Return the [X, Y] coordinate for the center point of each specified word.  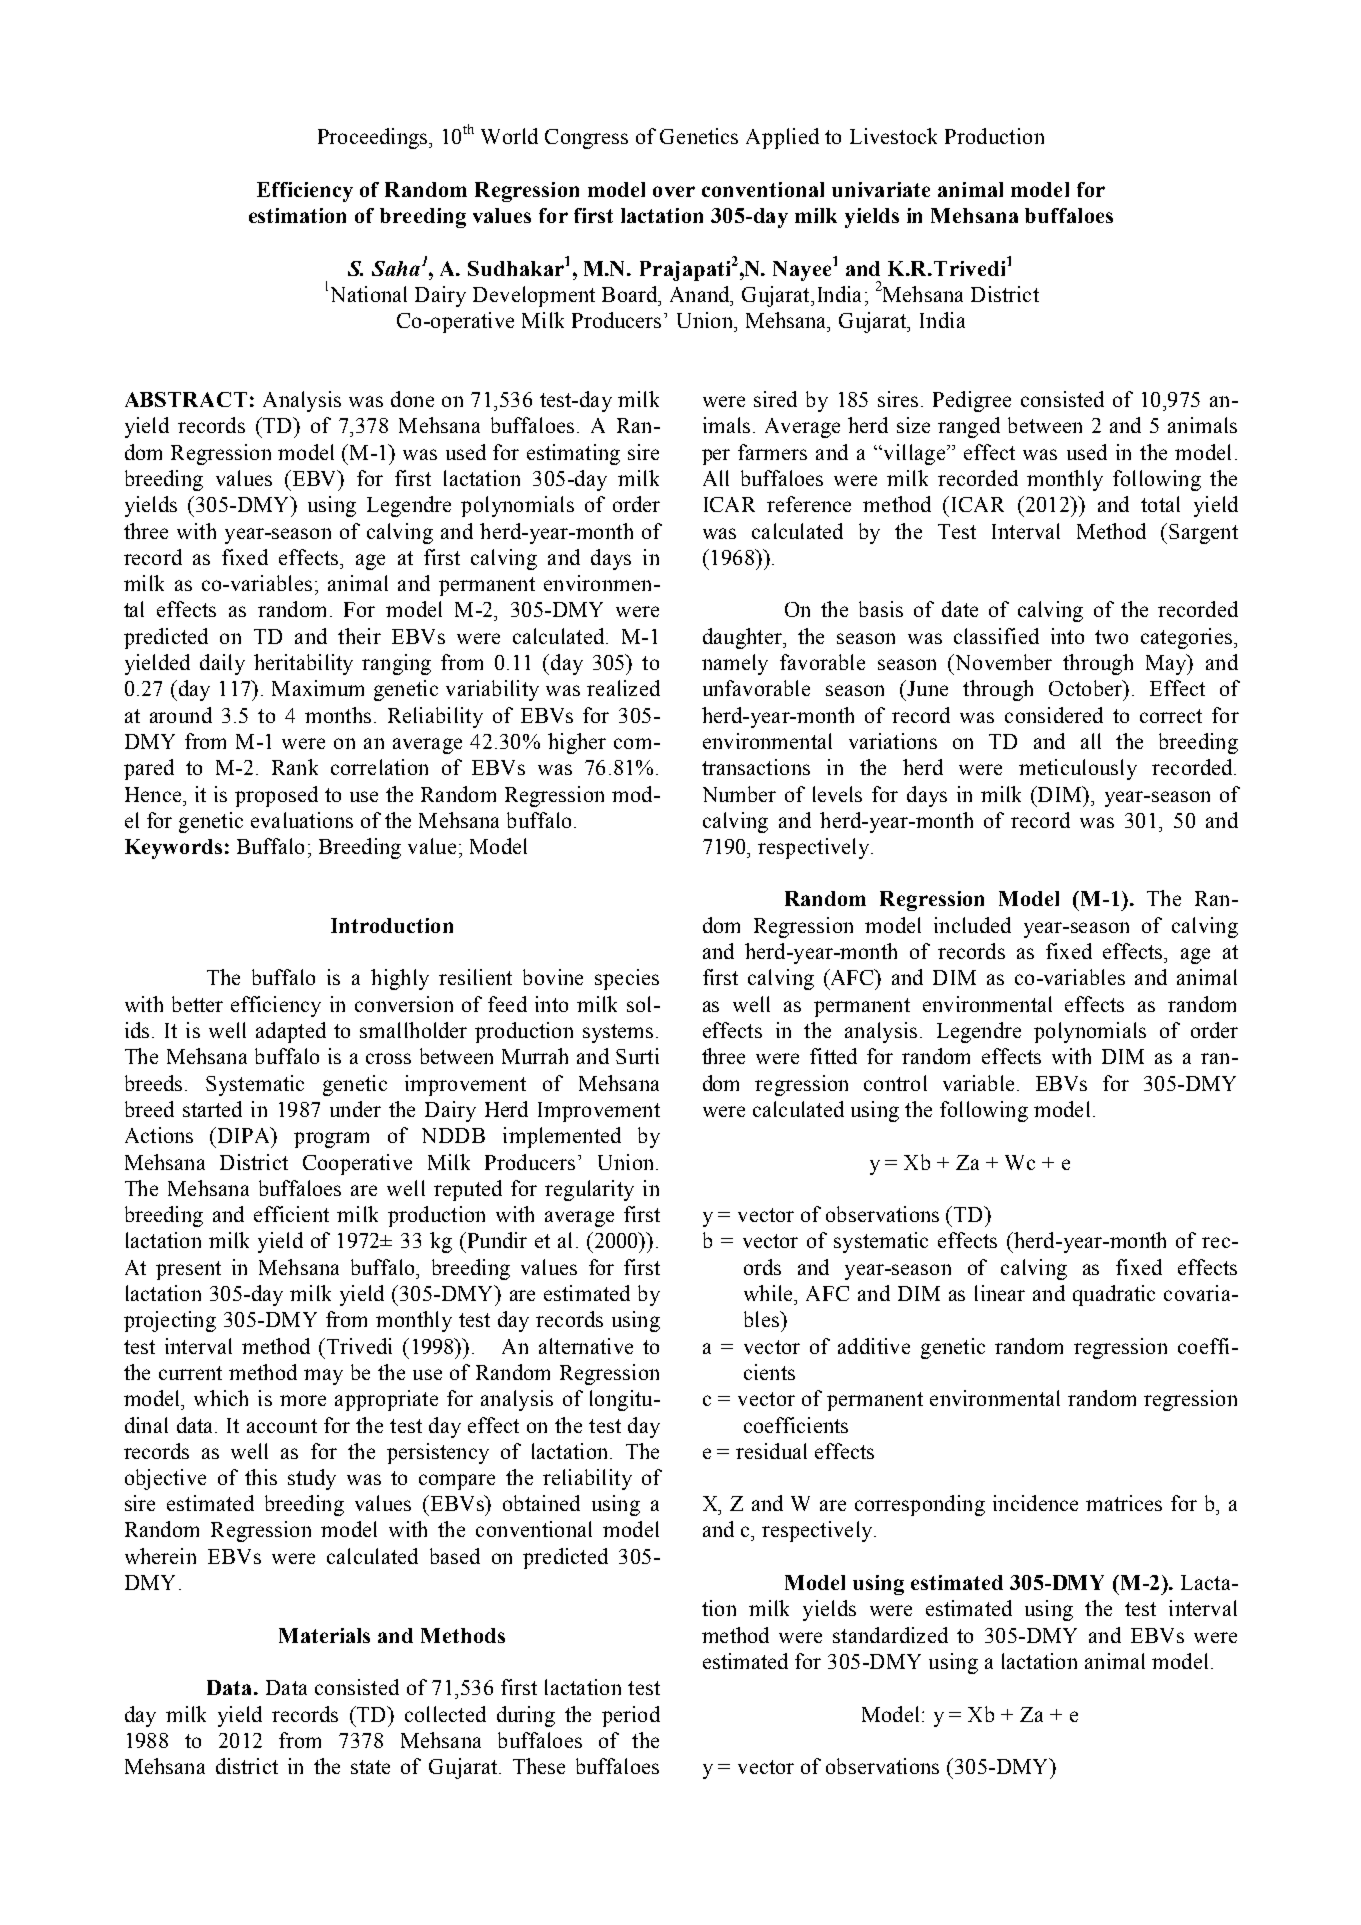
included [972, 925]
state [370, 1767]
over [674, 191]
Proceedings [374, 138]
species [627, 979]
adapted [291, 1032]
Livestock [893, 136]
